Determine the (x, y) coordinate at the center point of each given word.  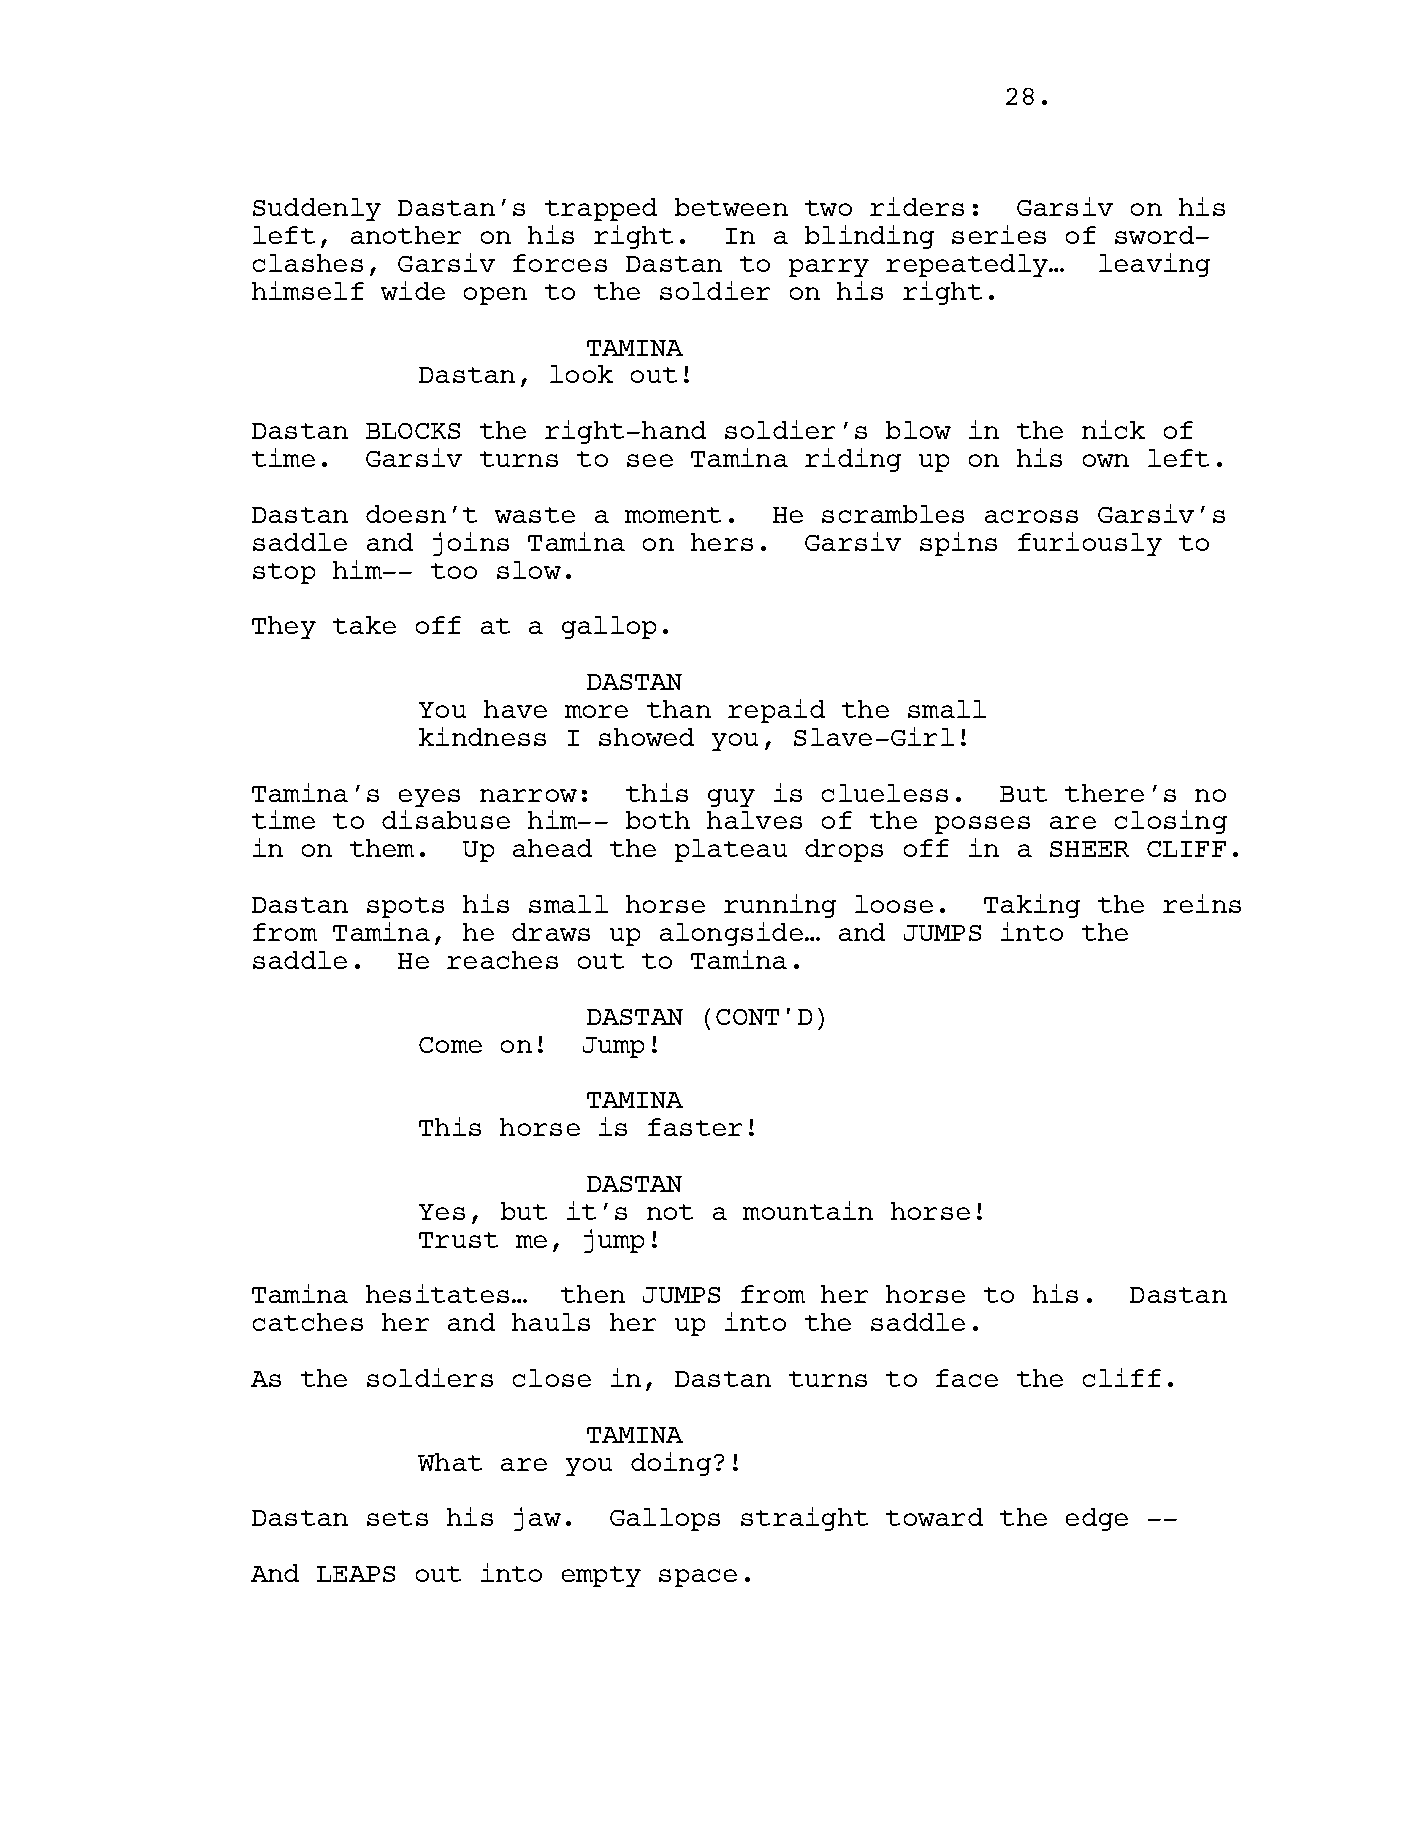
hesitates (437, 1293)
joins (471, 544)
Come (450, 1045)
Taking (1032, 906)
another (406, 235)
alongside (731, 934)
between (731, 207)
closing (1171, 822)
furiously (1090, 544)
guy (731, 798)
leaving (1154, 265)
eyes (429, 798)
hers (722, 542)
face (967, 1378)
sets (397, 1518)
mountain (808, 1210)
